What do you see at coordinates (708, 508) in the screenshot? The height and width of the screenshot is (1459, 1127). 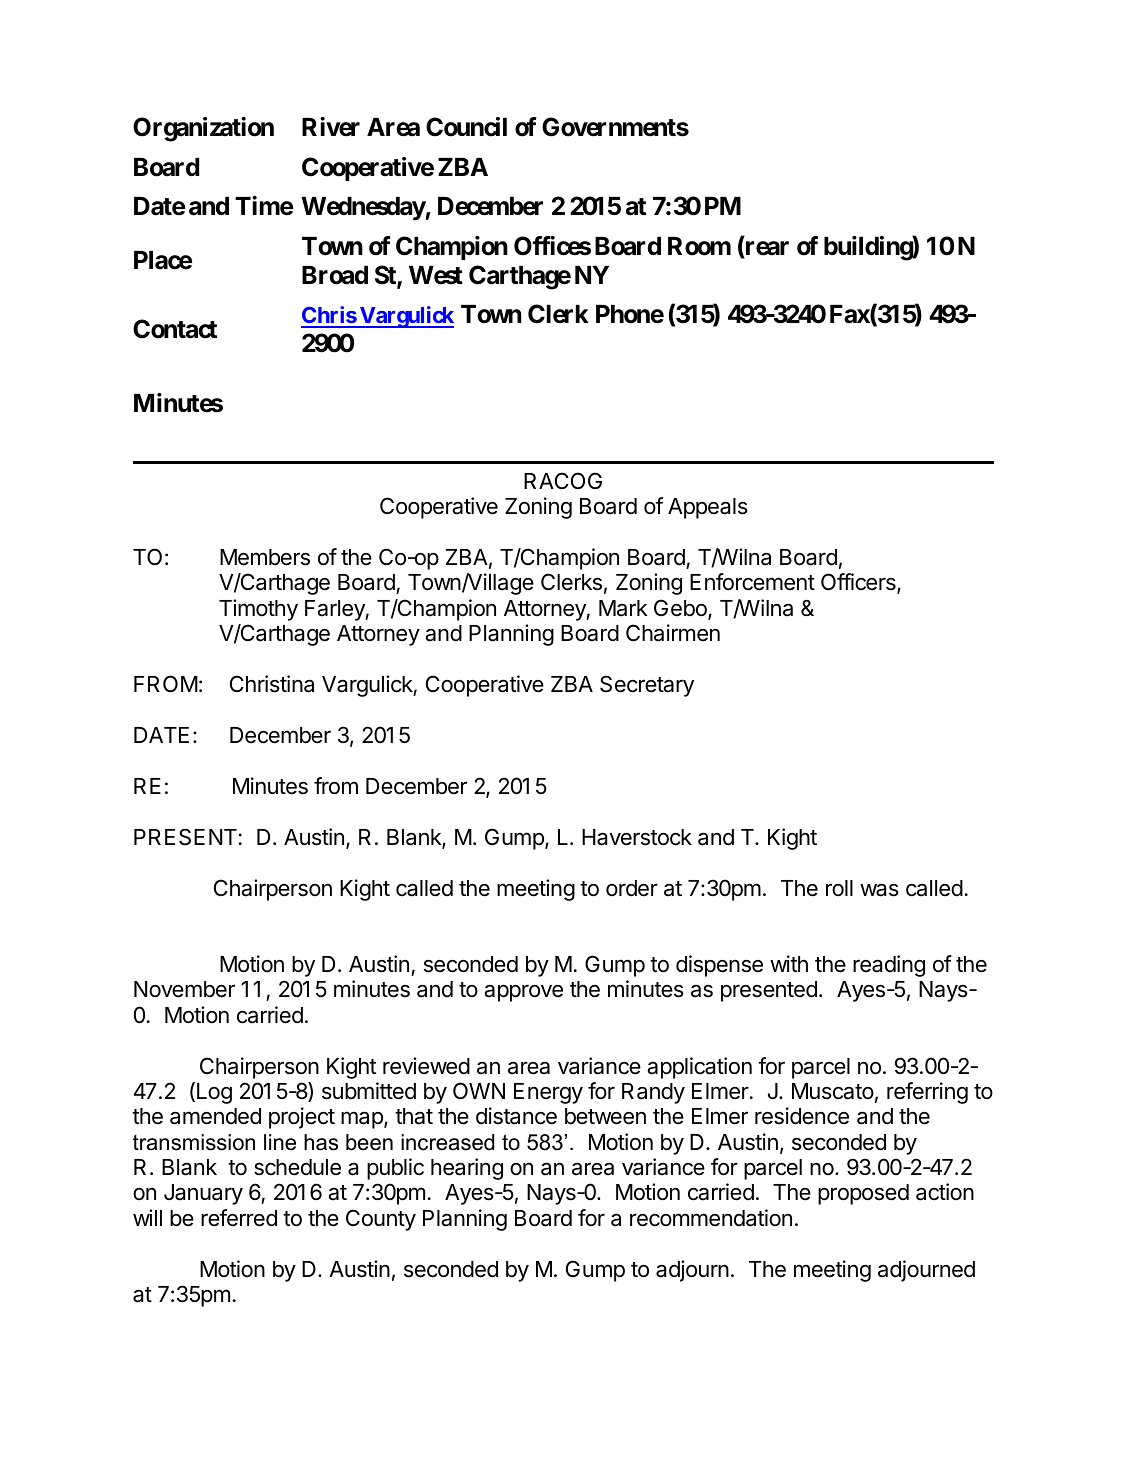 I see `Appeals` at bounding box center [708, 508].
